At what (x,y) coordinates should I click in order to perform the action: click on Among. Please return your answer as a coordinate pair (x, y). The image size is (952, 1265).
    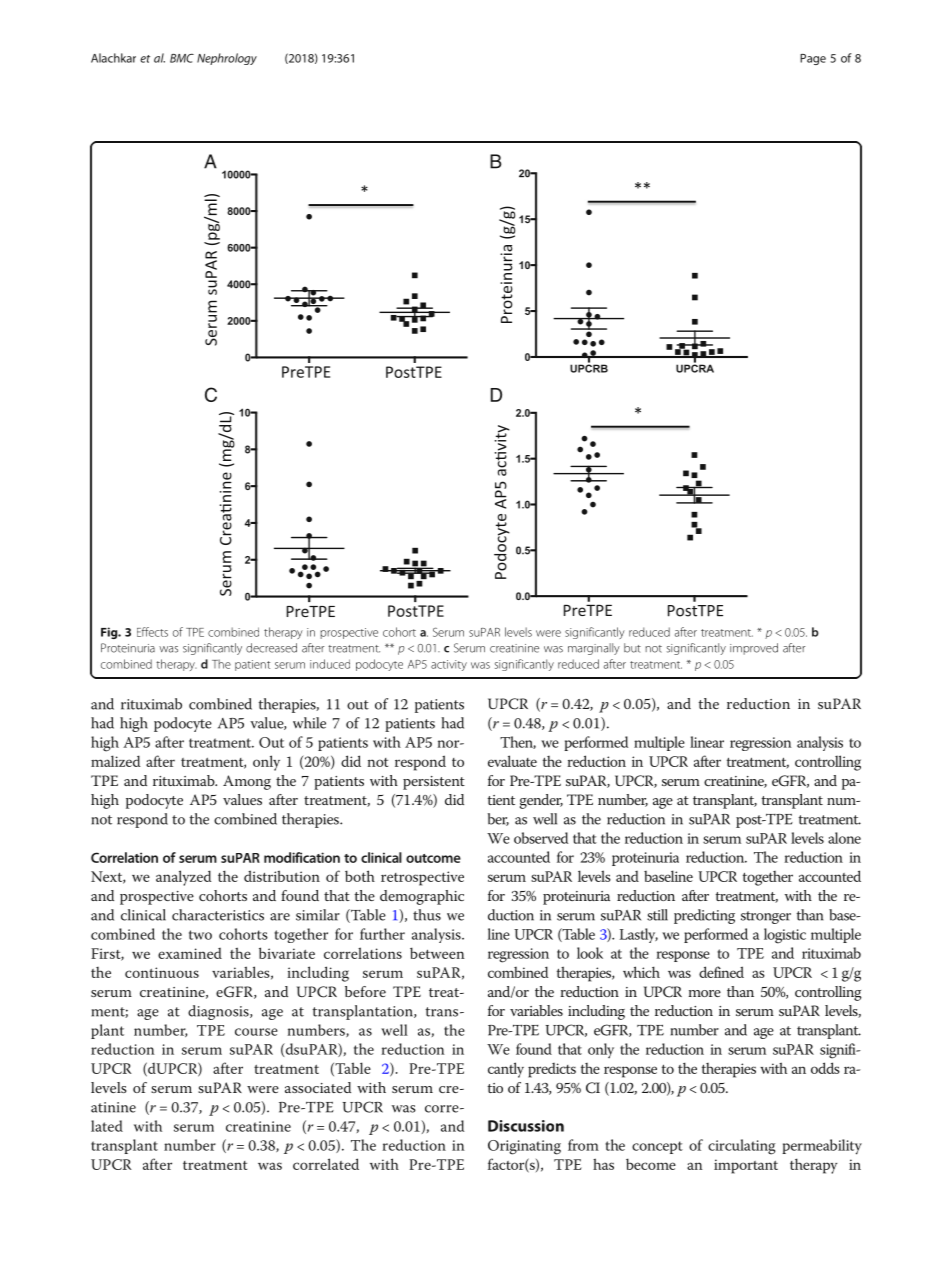
    Looking at the image, I should click on (247, 782).
